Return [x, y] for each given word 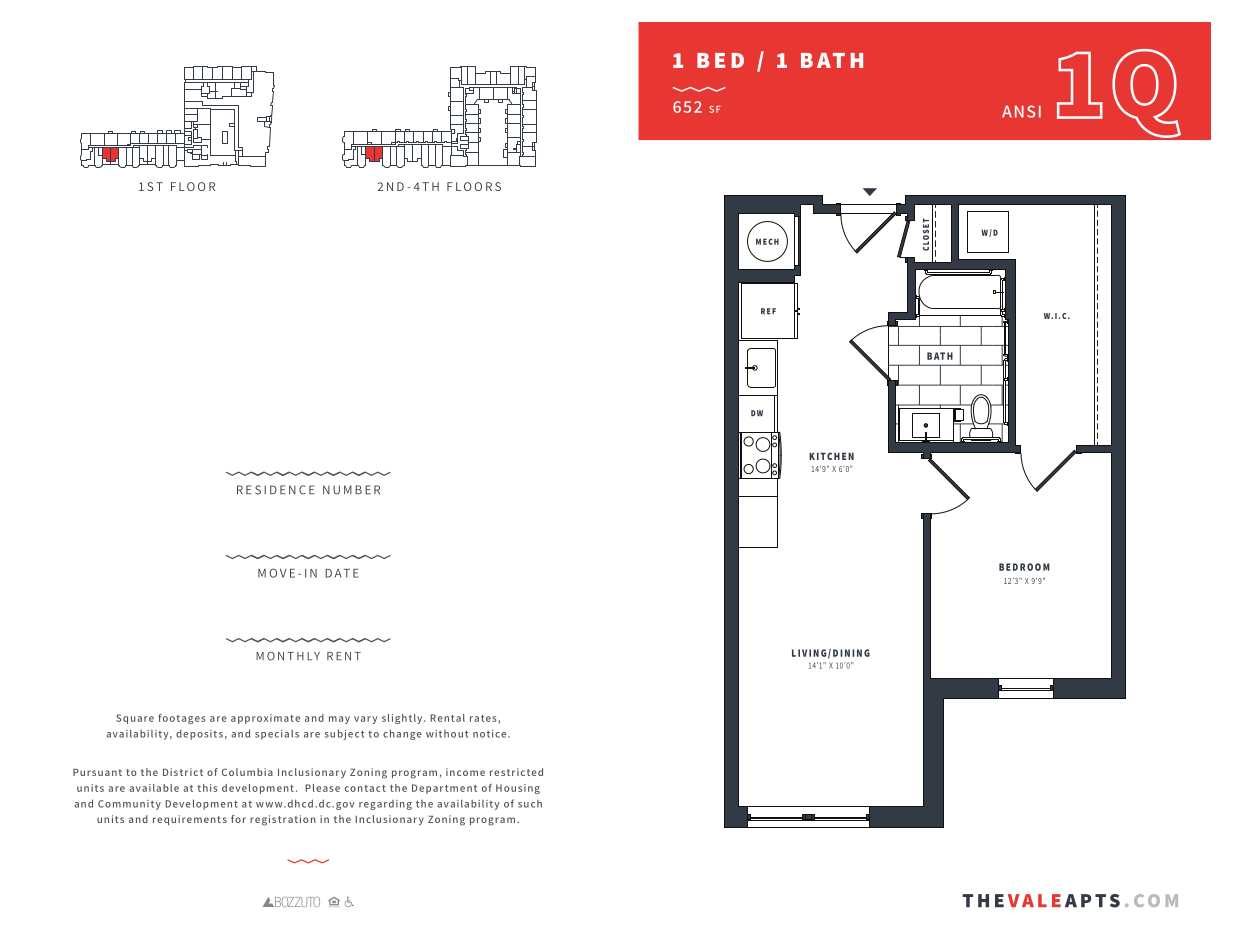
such [530, 804]
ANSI [1021, 111]
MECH [767, 241]
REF [768, 311]
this [207, 788]
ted [535, 772]
